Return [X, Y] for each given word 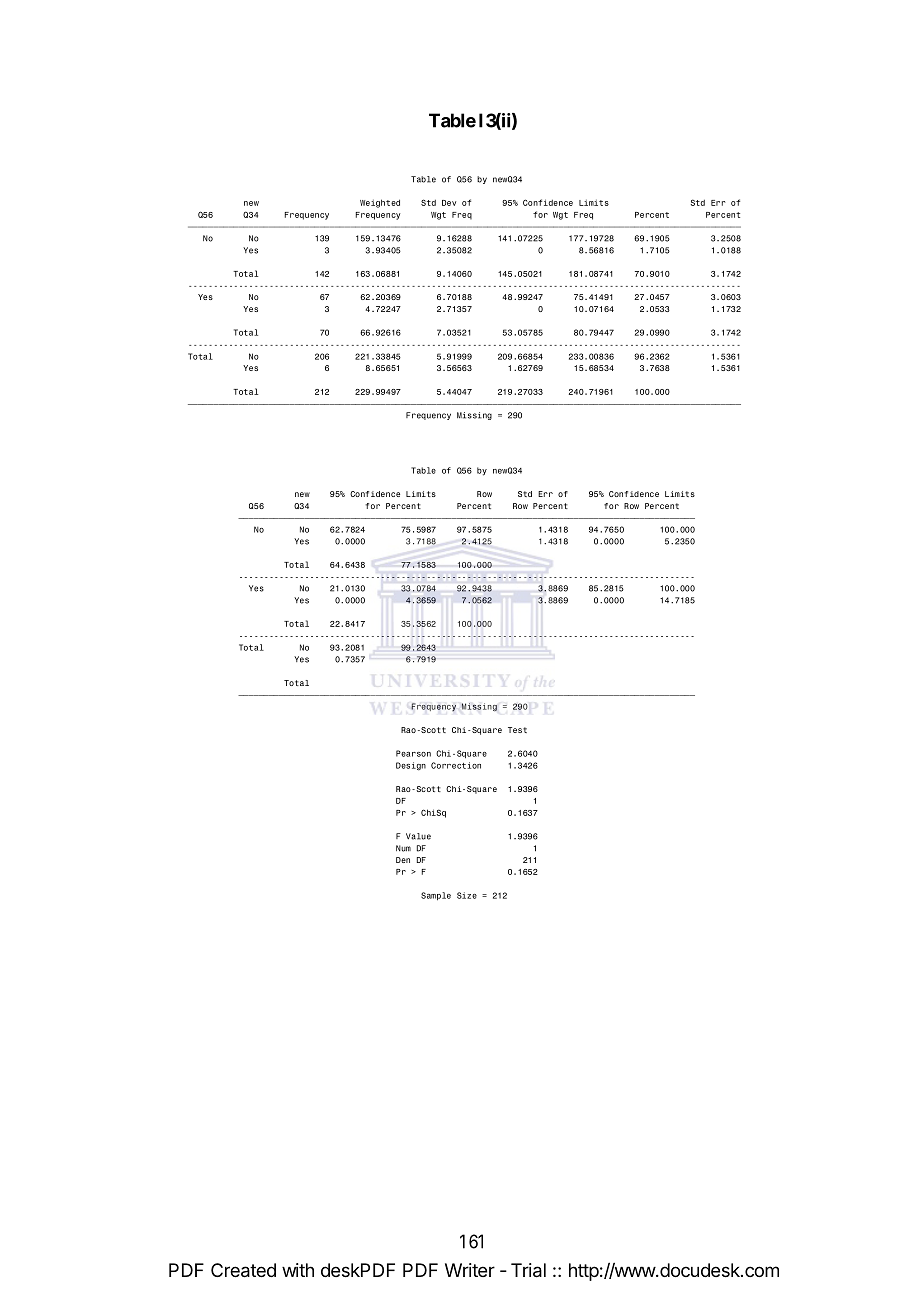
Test [517, 730]
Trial [528, 1270]
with [298, 1270]
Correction [456, 765]
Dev [449, 203]
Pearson [413, 753]
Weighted [380, 203]
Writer [470, 1270]
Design [411, 766]
